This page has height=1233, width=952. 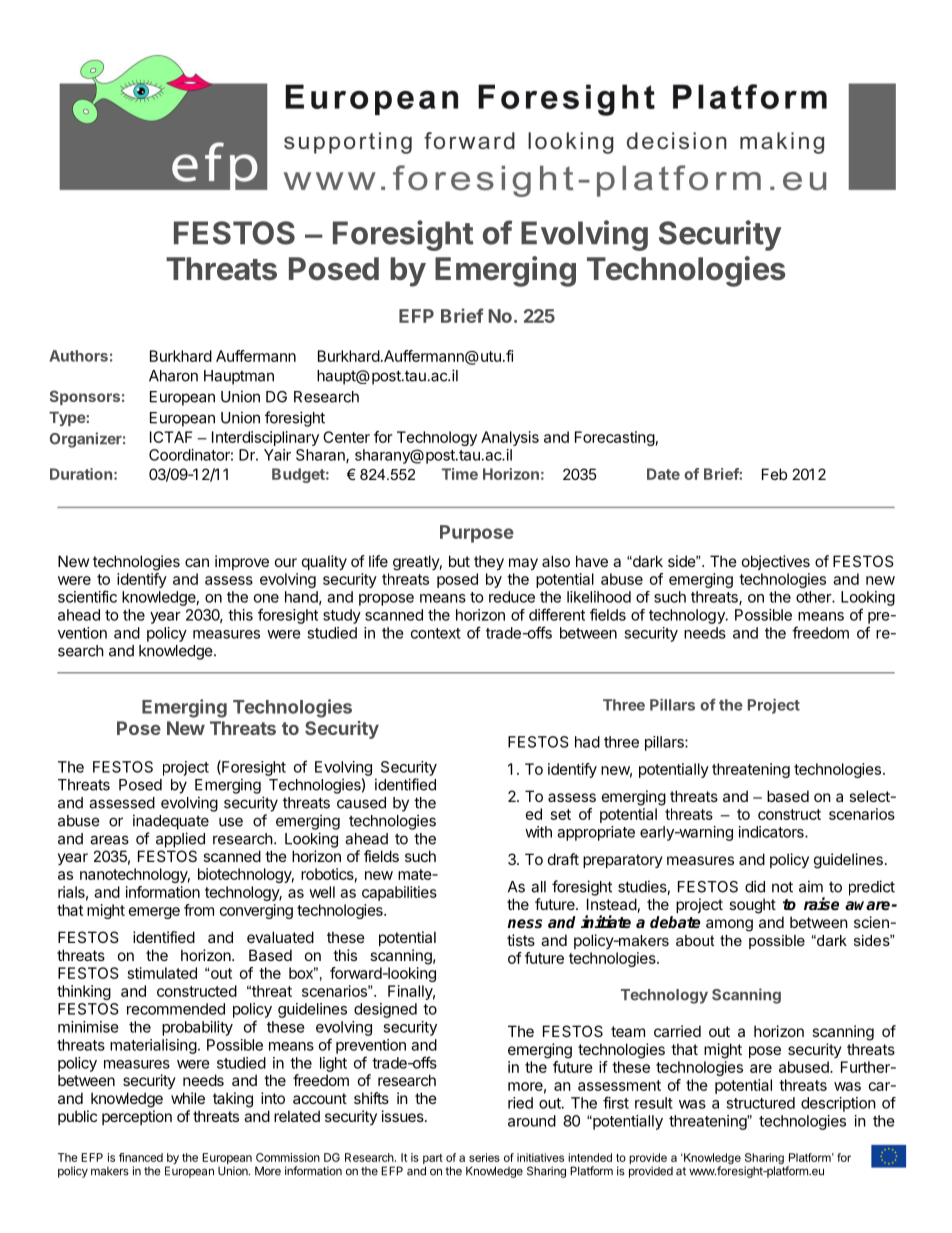 I want to click on Feb, so click(x=774, y=474).
